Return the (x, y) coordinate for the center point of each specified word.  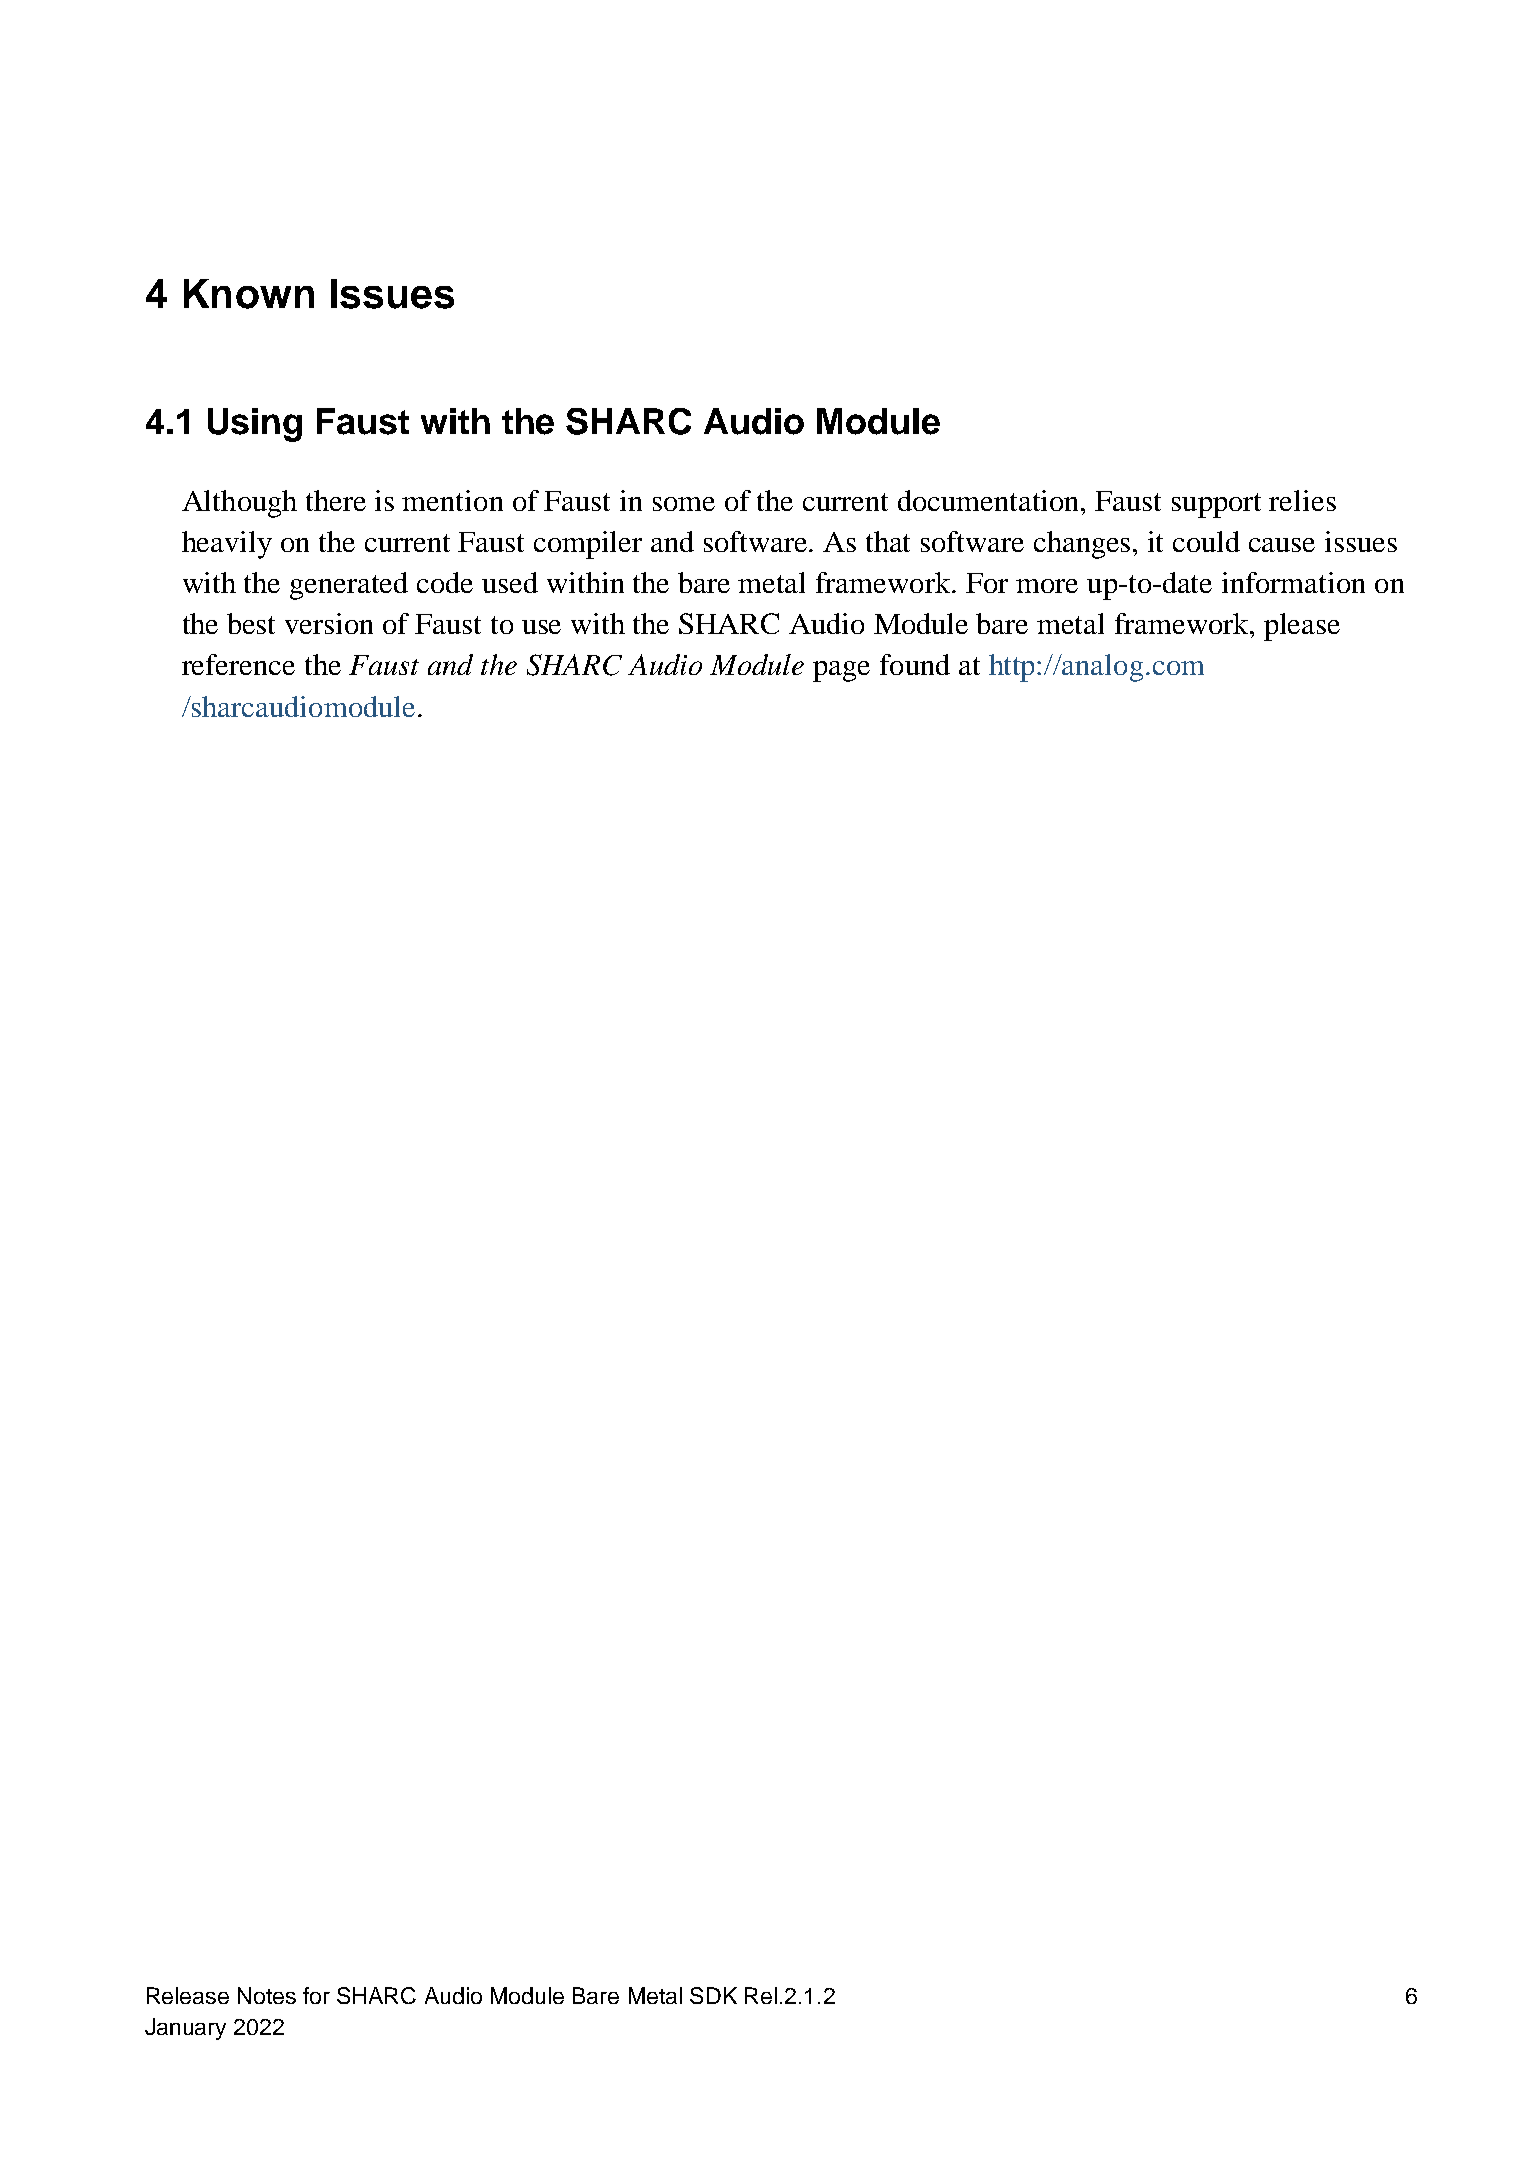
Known (249, 294)
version (329, 623)
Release (188, 1995)
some (684, 504)
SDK (713, 1995)
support (1216, 505)
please (1302, 627)
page (841, 671)
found (915, 664)
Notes (267, 1995)
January (185, 2029)
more (1047, 586)
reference (238, 664)
